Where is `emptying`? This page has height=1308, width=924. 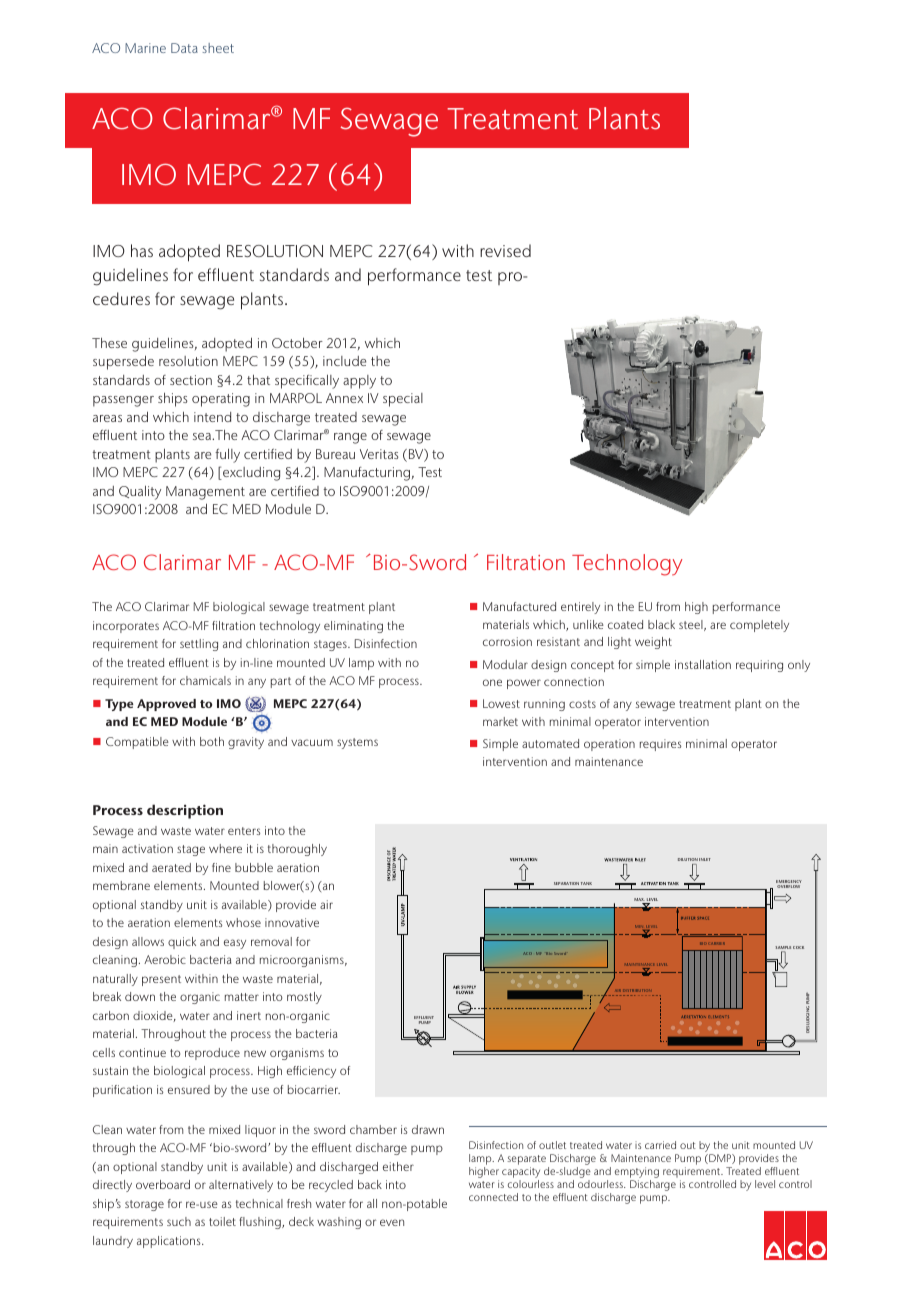 emptying is located at coordinates (637, 1174).
